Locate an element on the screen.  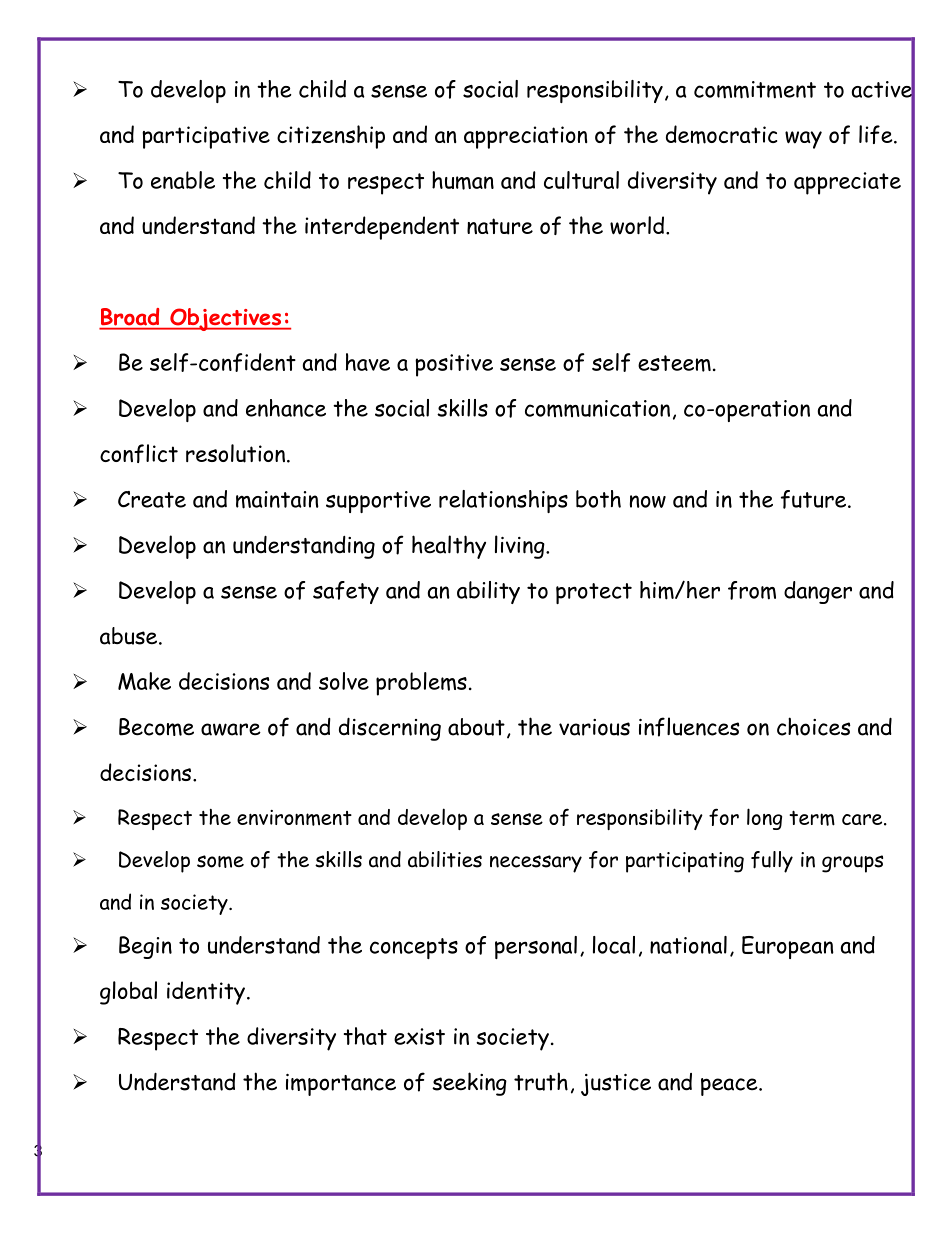
identity is located at coordinates (206, 993).
